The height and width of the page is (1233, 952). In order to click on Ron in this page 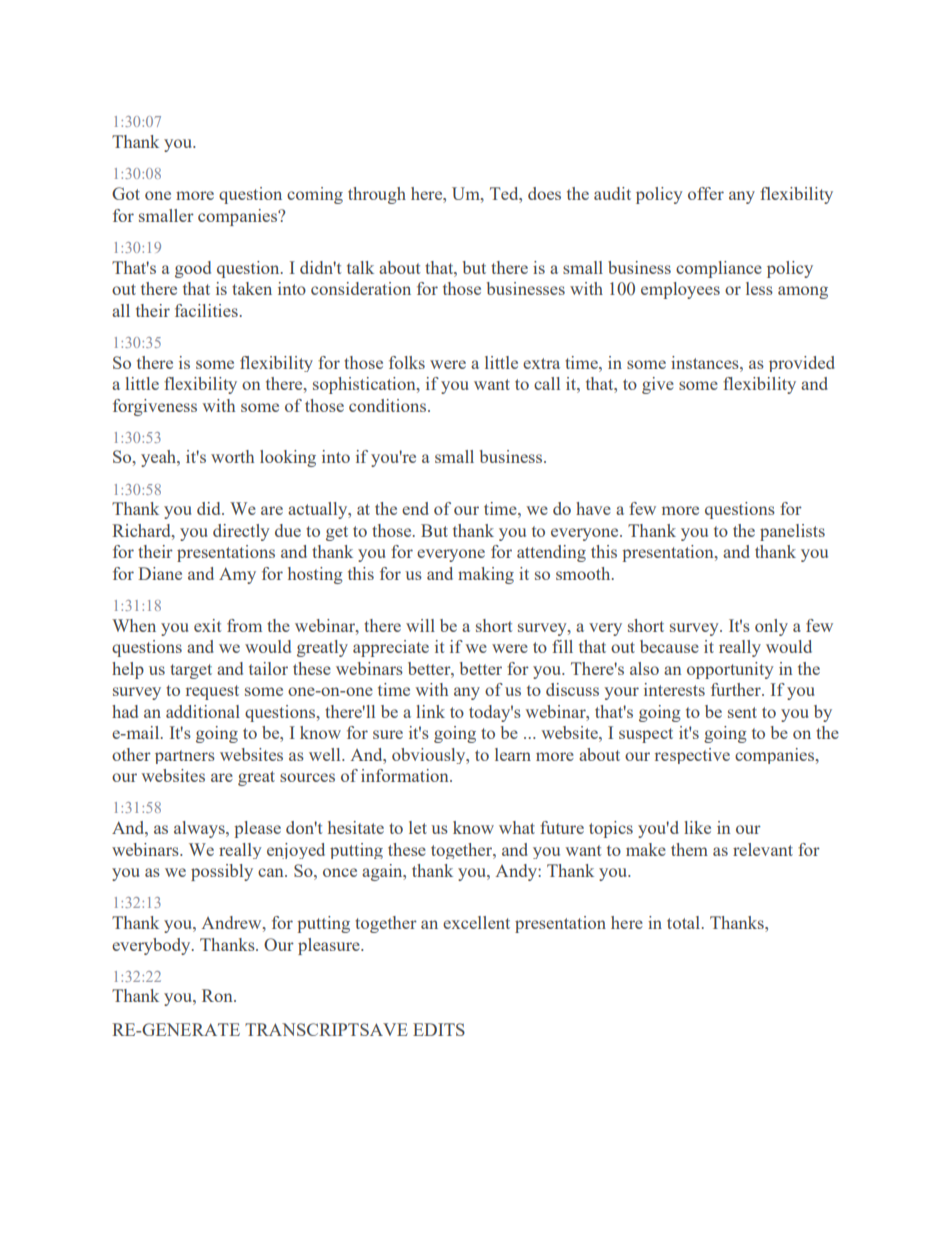, I will do `click(218, 995)`.
